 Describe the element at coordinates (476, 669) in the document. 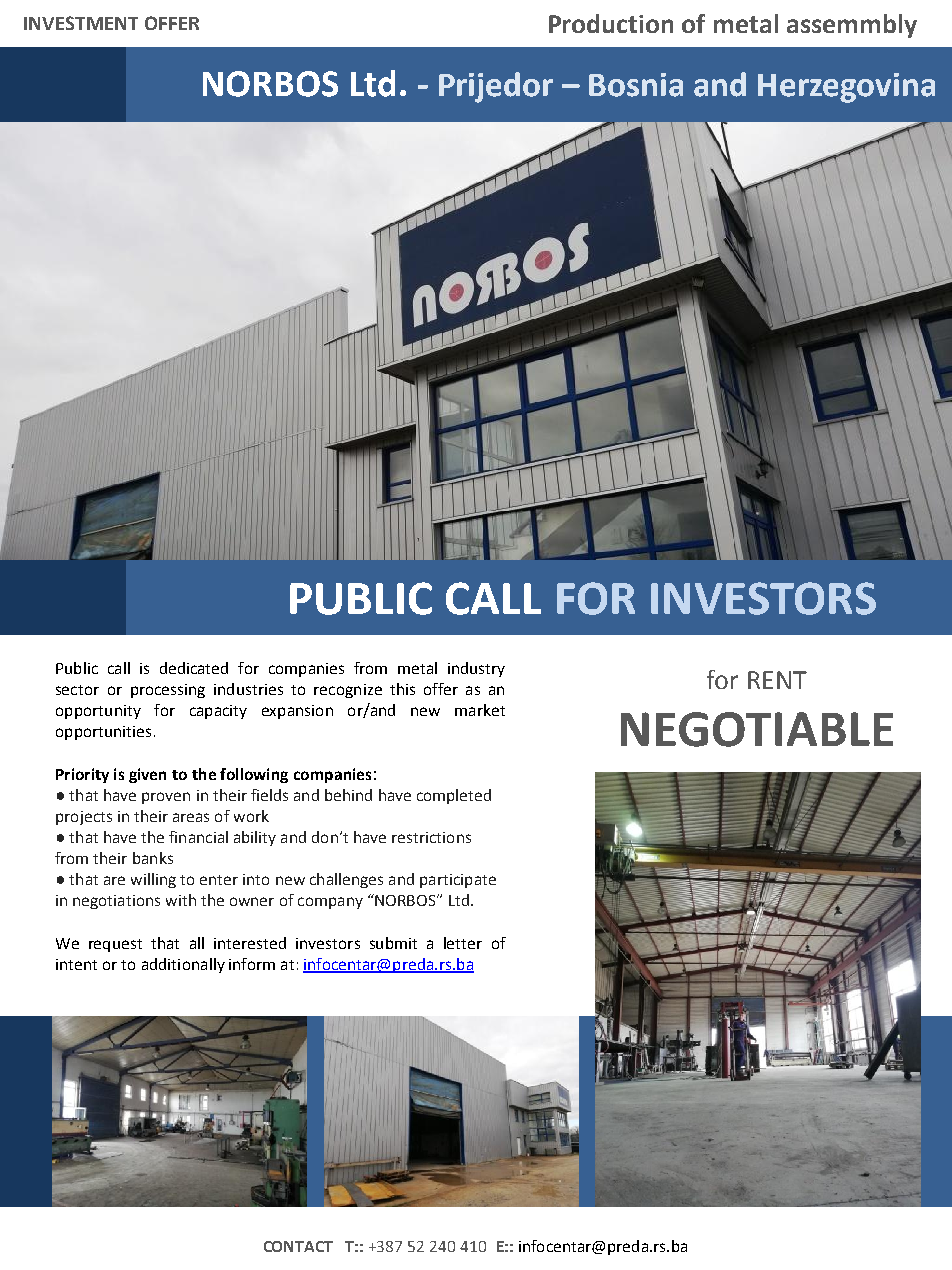

I see `industry` at that location.
